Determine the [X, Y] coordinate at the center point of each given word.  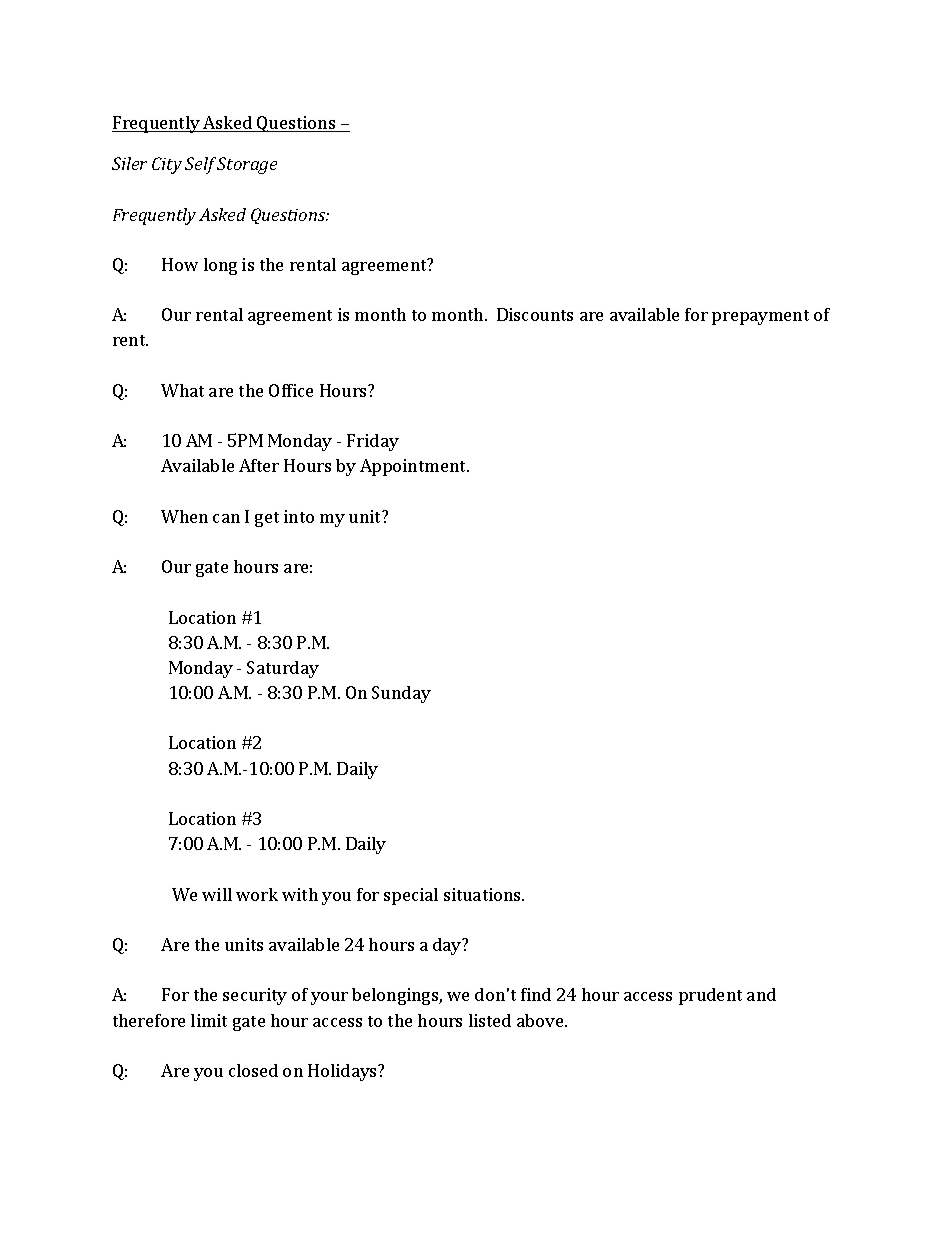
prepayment [760, 317]
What [182, 390]
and [761, 994]
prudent [710, 996]
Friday [373, 442]
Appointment [414, 467]
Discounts [535, 314]
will [217, 894]
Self [201, 165]
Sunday [401, 694]
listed [490, 1020]
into [299, 516]
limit [209, 1020]
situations [484, 894]
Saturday [283, 669]
